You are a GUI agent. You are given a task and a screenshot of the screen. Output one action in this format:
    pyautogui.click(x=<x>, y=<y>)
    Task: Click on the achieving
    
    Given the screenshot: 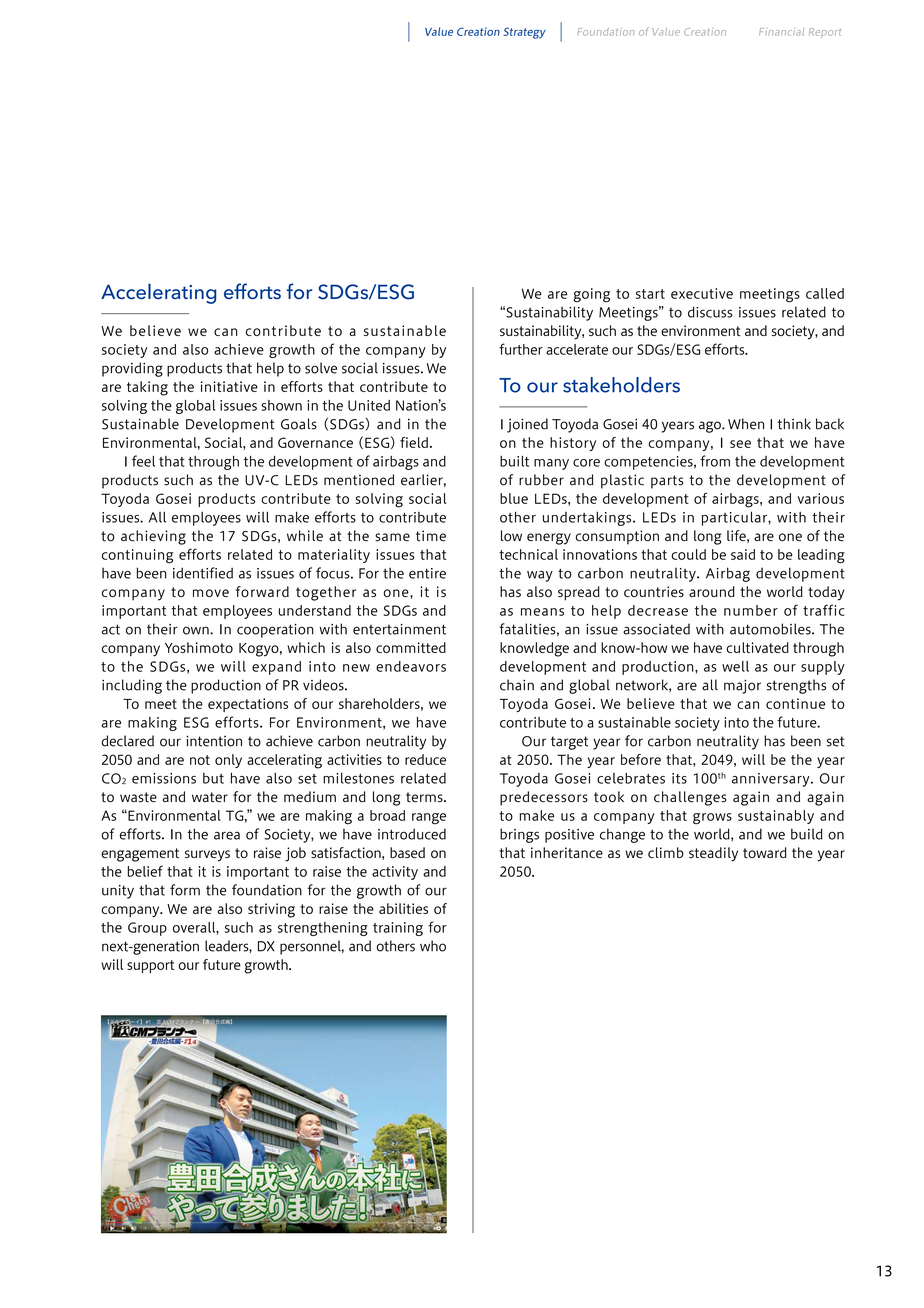 What is the action you would take?
    pyautogui.click(x=153, y=537)
